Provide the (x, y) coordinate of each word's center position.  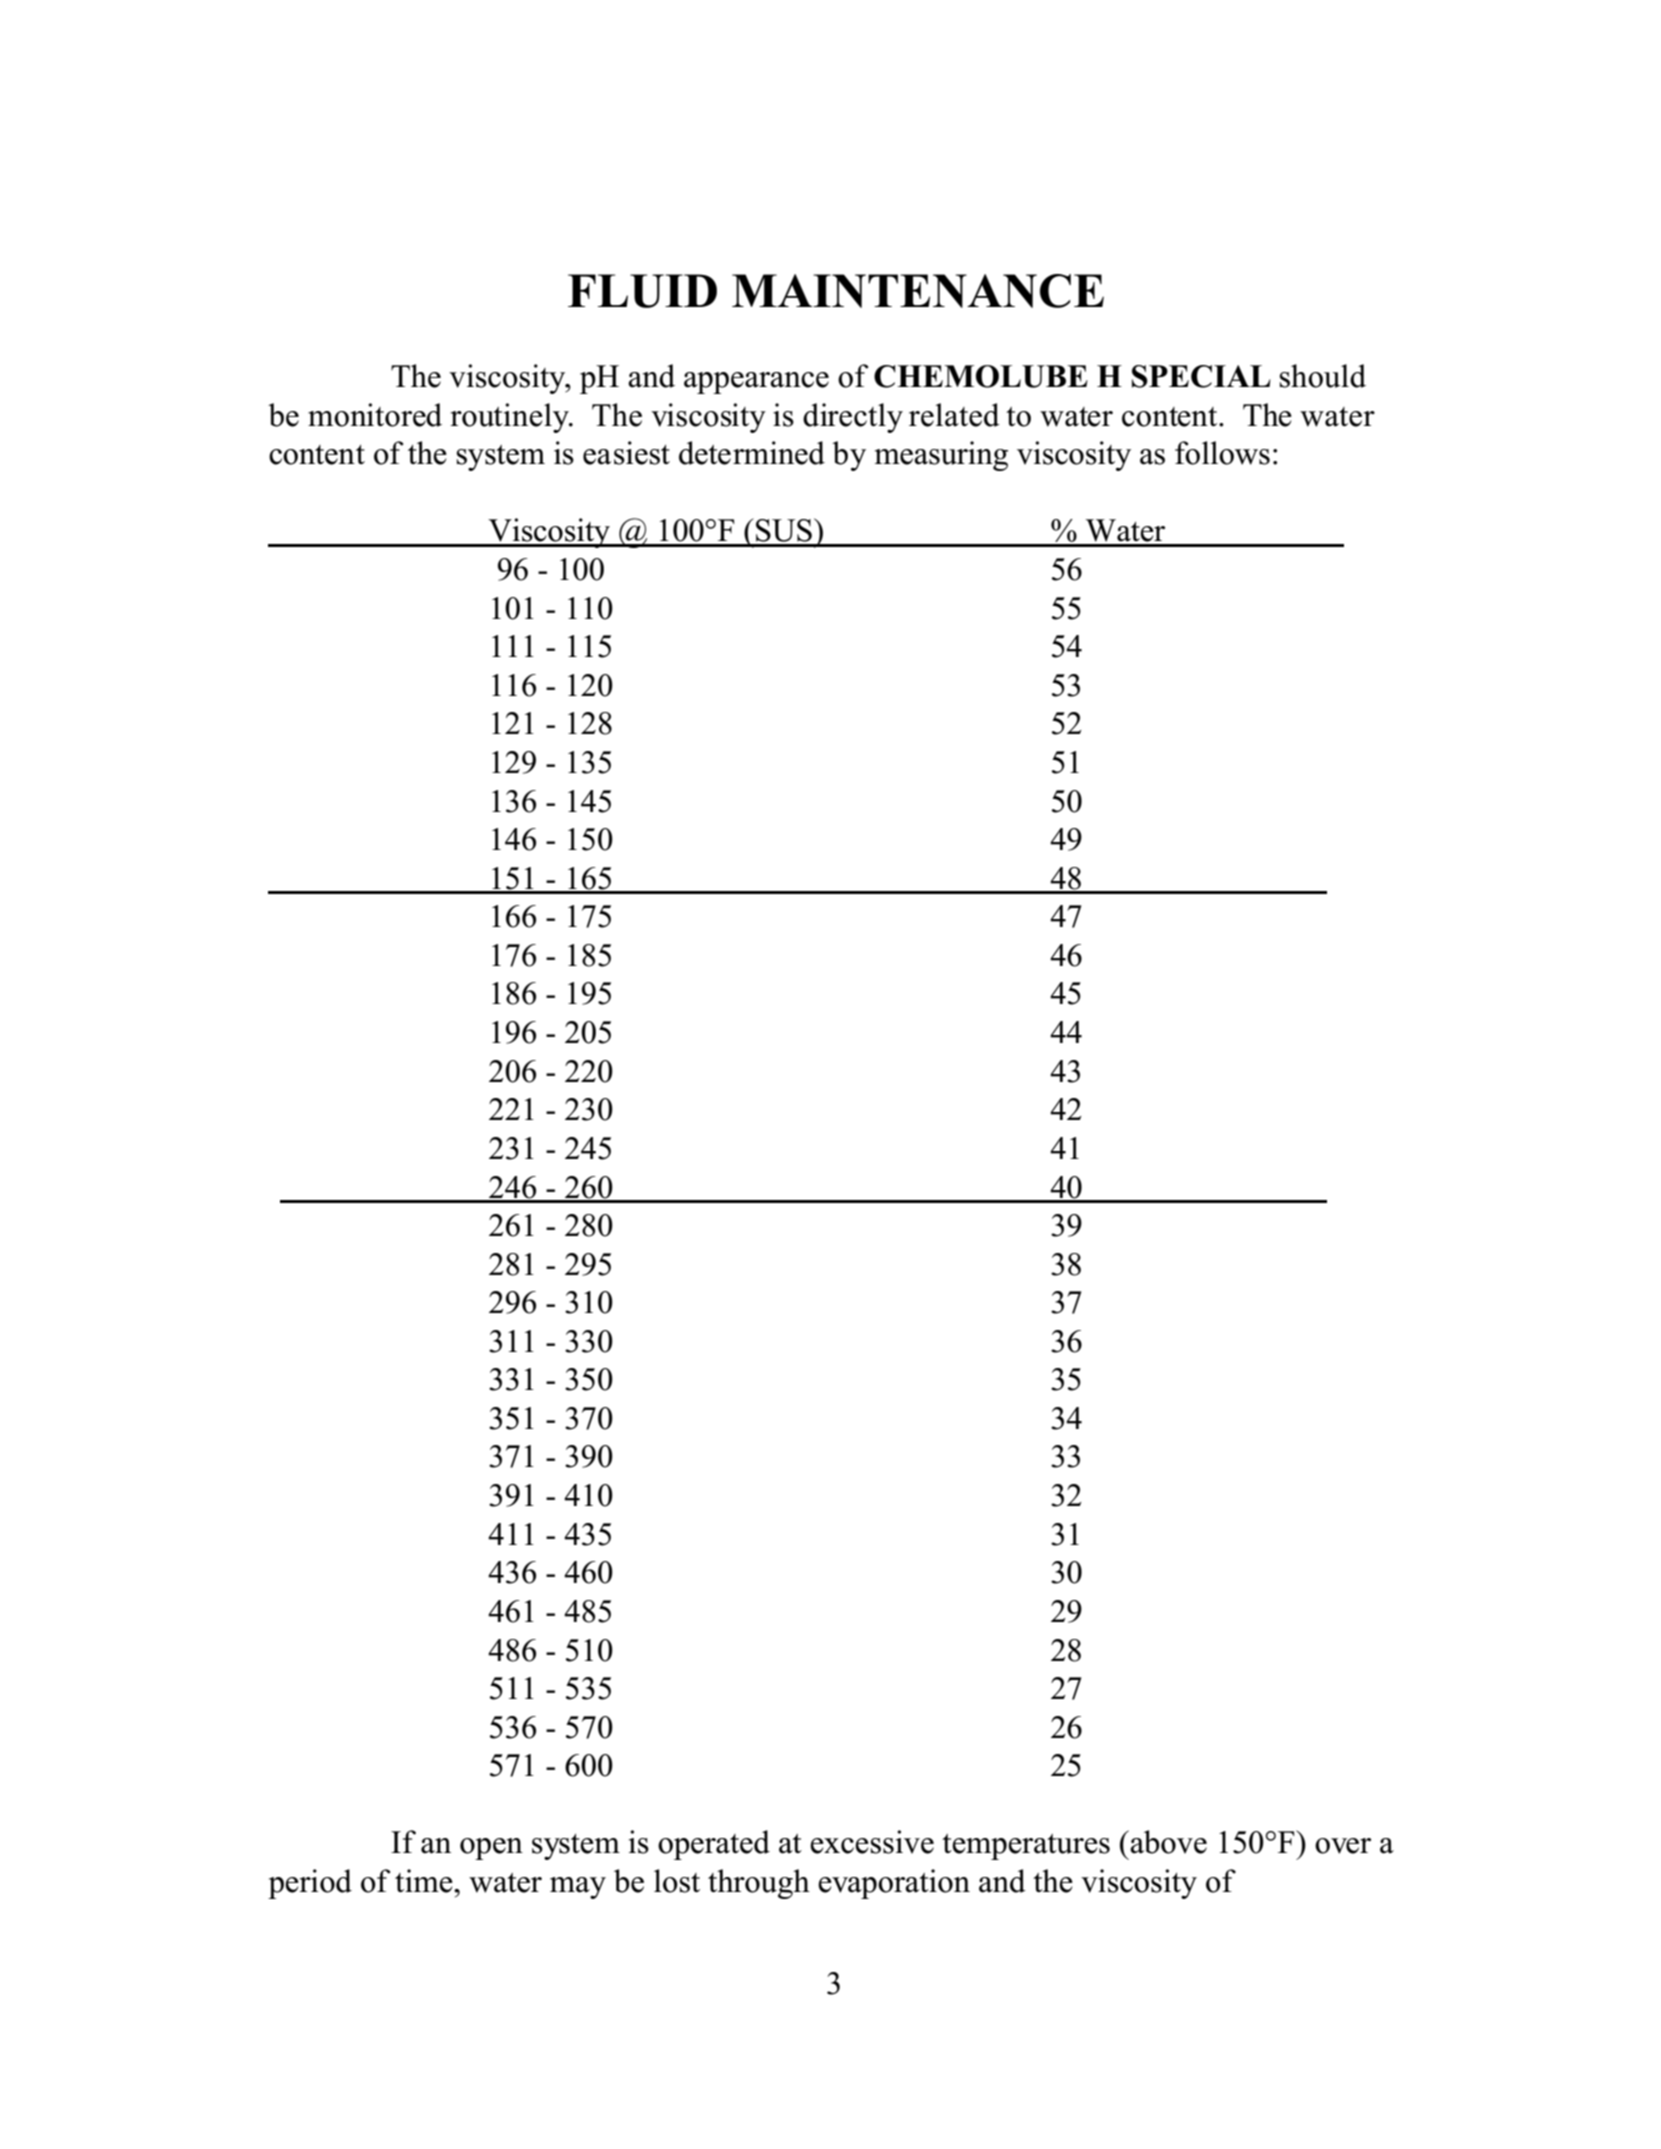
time (425, 1881)
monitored (375, 415)
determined (752, 453)
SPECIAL (1201, 376)
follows (1222, 453)
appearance (756, 383)
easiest (626, 453)
